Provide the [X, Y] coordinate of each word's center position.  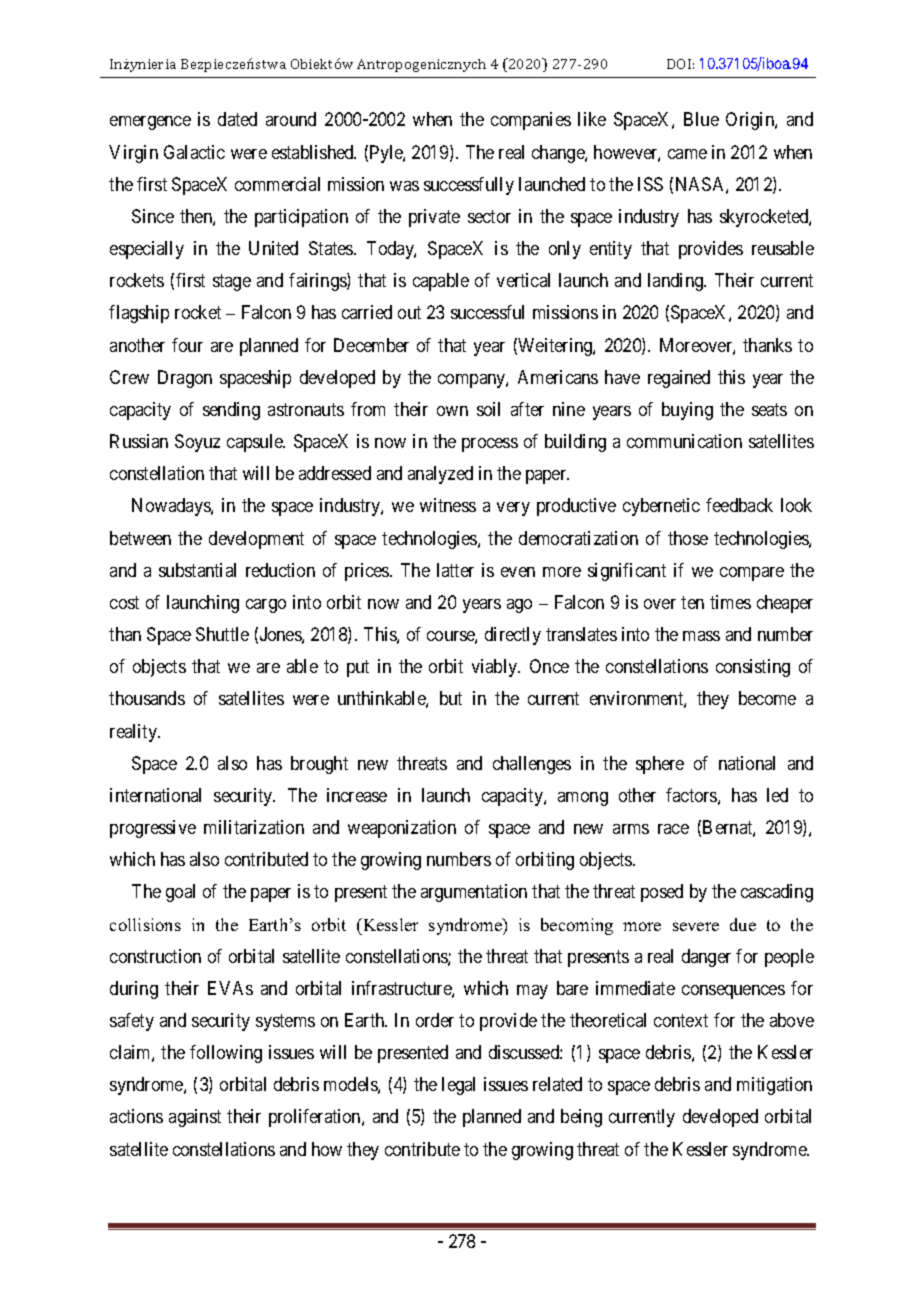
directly [513, 636]
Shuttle [222, 634]
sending [231, 411]
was [404, 186]
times [730, 602]
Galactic [194, 152]
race [673, 829]
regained [679, 379]
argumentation [474, 893]
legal [458, 1086]
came [687, 154]
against [195, 1118]
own [452, 411]
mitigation [774, 1086]
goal [180, 893]
